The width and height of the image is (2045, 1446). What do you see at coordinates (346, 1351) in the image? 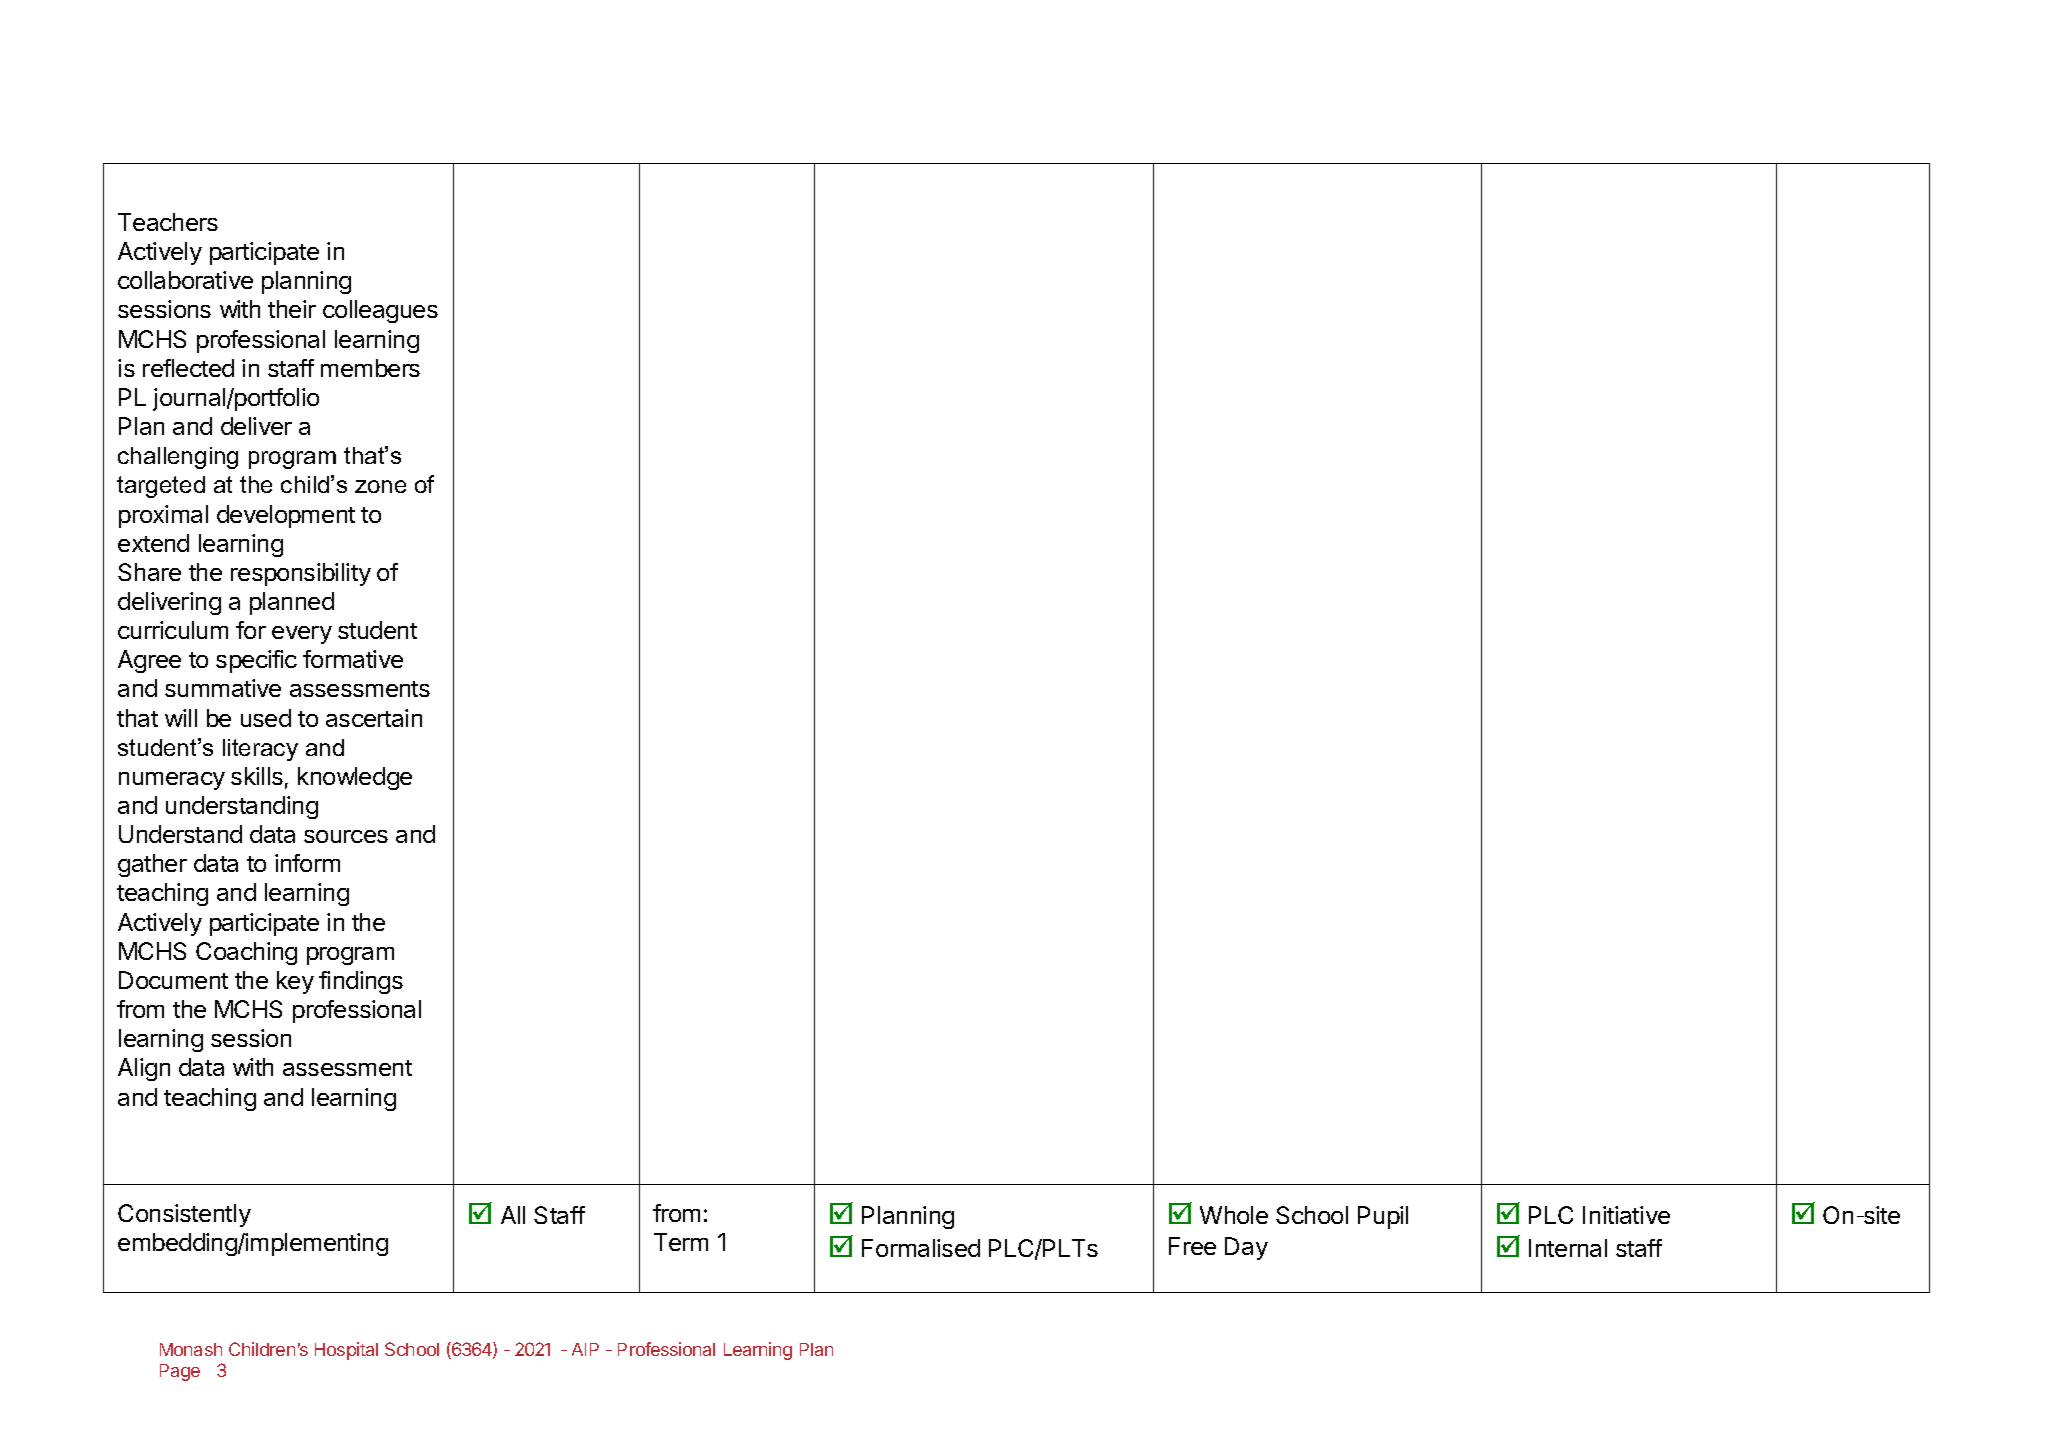
I see `Hospital` at bounding box center [346, 1351].
